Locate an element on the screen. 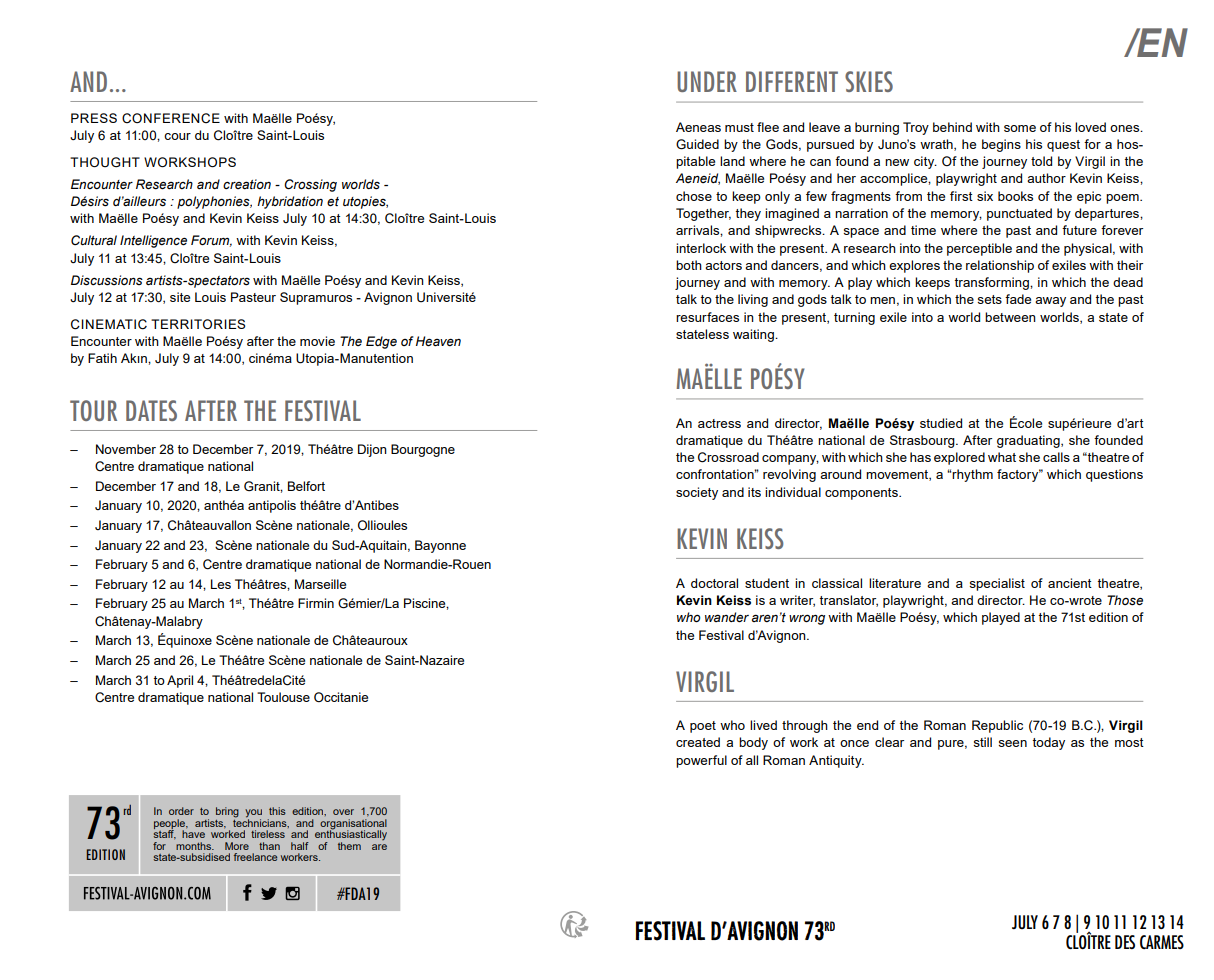 This screenshot has width=1214, height=980. DES is located at coordinates (1125, 942).
